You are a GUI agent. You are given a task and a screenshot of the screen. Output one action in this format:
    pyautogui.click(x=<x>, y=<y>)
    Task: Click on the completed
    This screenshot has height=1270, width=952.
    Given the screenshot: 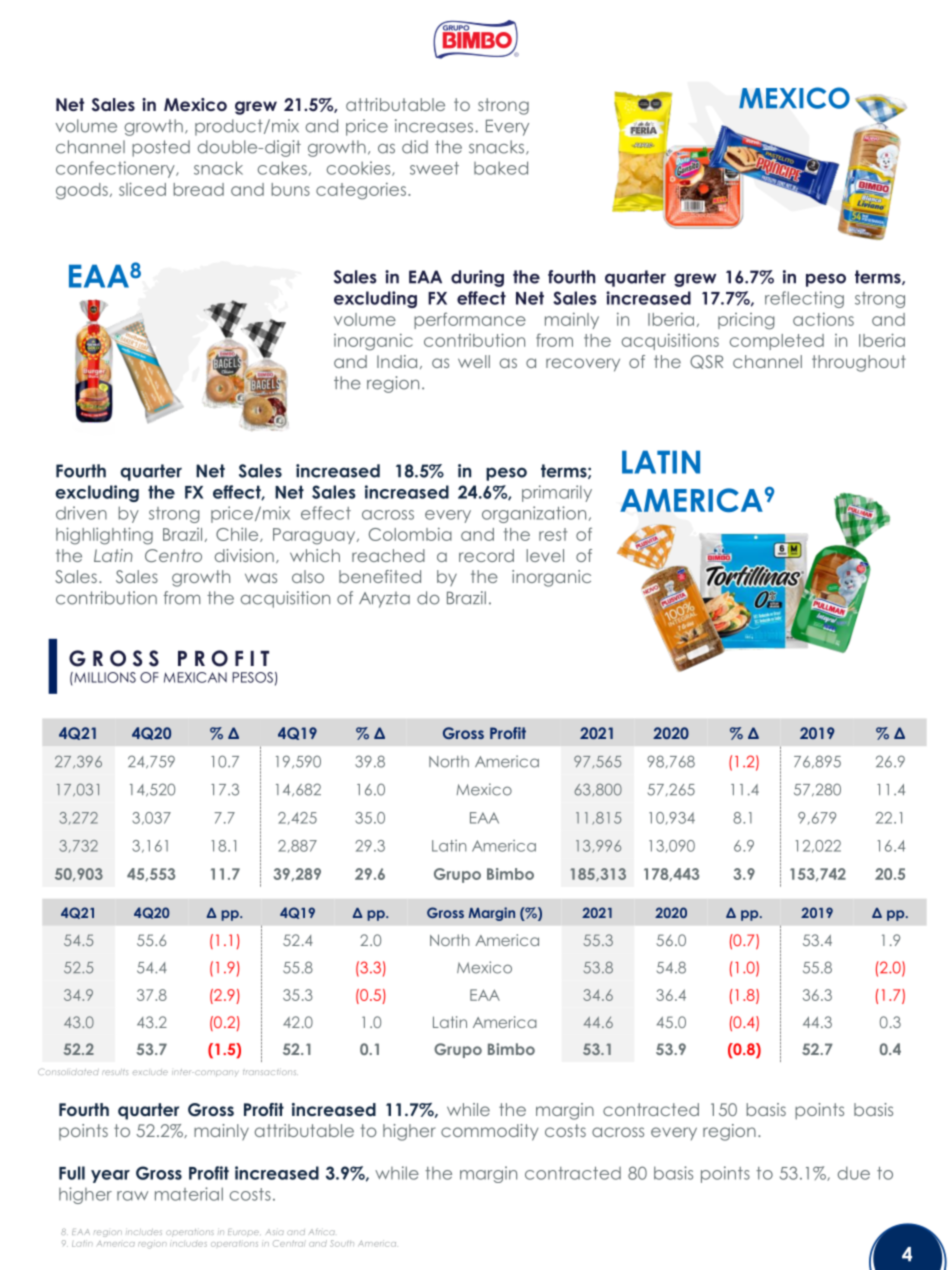 What is the action you would take?
    pyautogui.click(x=777, y=342)
